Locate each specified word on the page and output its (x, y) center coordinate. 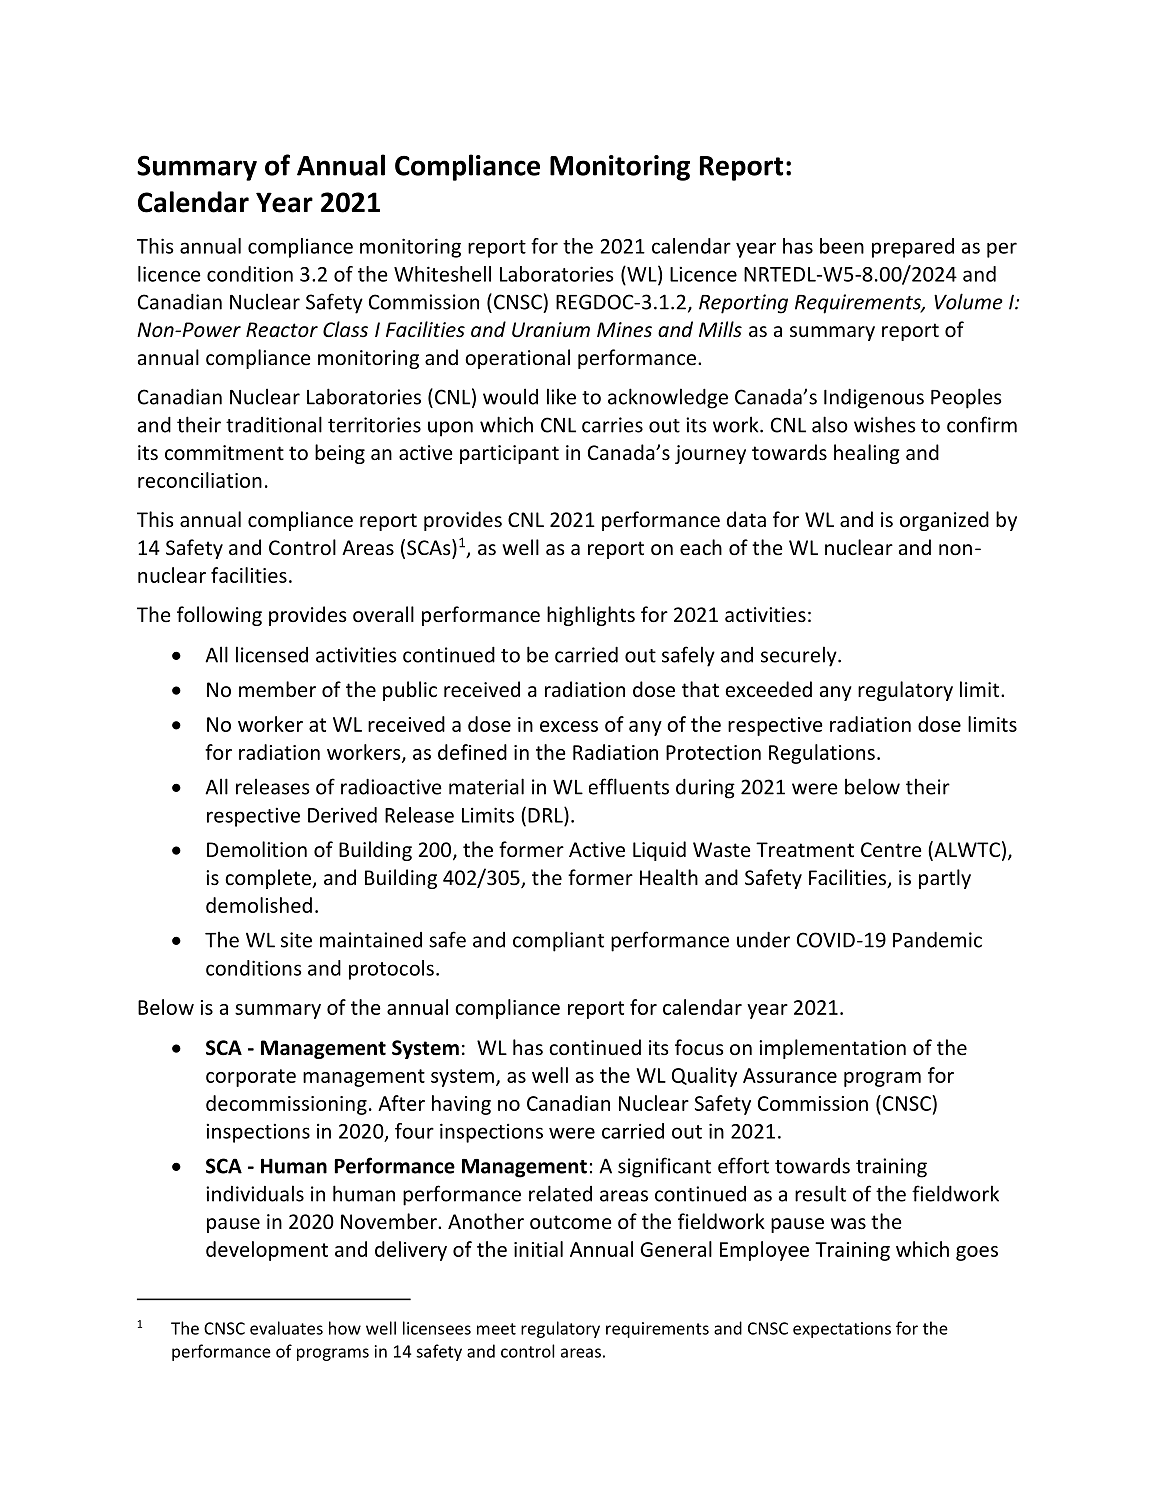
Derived (342, 815)
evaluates (286, 1328)
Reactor (282, 330)
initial (538, 1249)
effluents (629, 786)
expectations (842, 1330)
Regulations (822, 754)
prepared (913, 248)
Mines (624, 330)
